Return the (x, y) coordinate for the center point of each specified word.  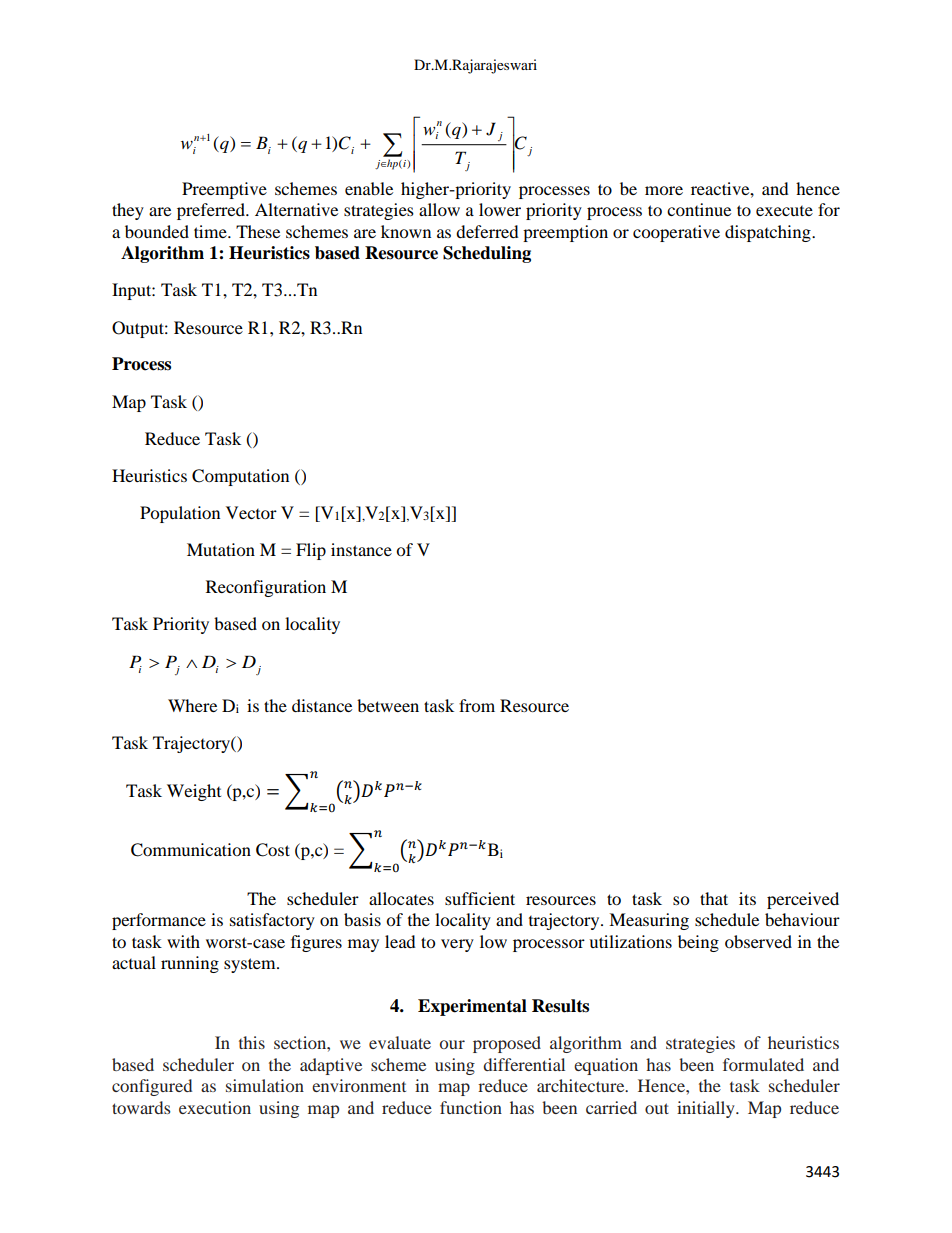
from (477, 705)
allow (439, 209)
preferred (212, 211)
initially (707, 1109)
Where (192, 705)
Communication (191, 850)
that (714, 898)
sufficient (480, 898)
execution (215, 1107)
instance (361, 549)
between (388, 705)
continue (699, 209)
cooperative (676, 233)
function (471, 1107)
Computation (240, 477)
